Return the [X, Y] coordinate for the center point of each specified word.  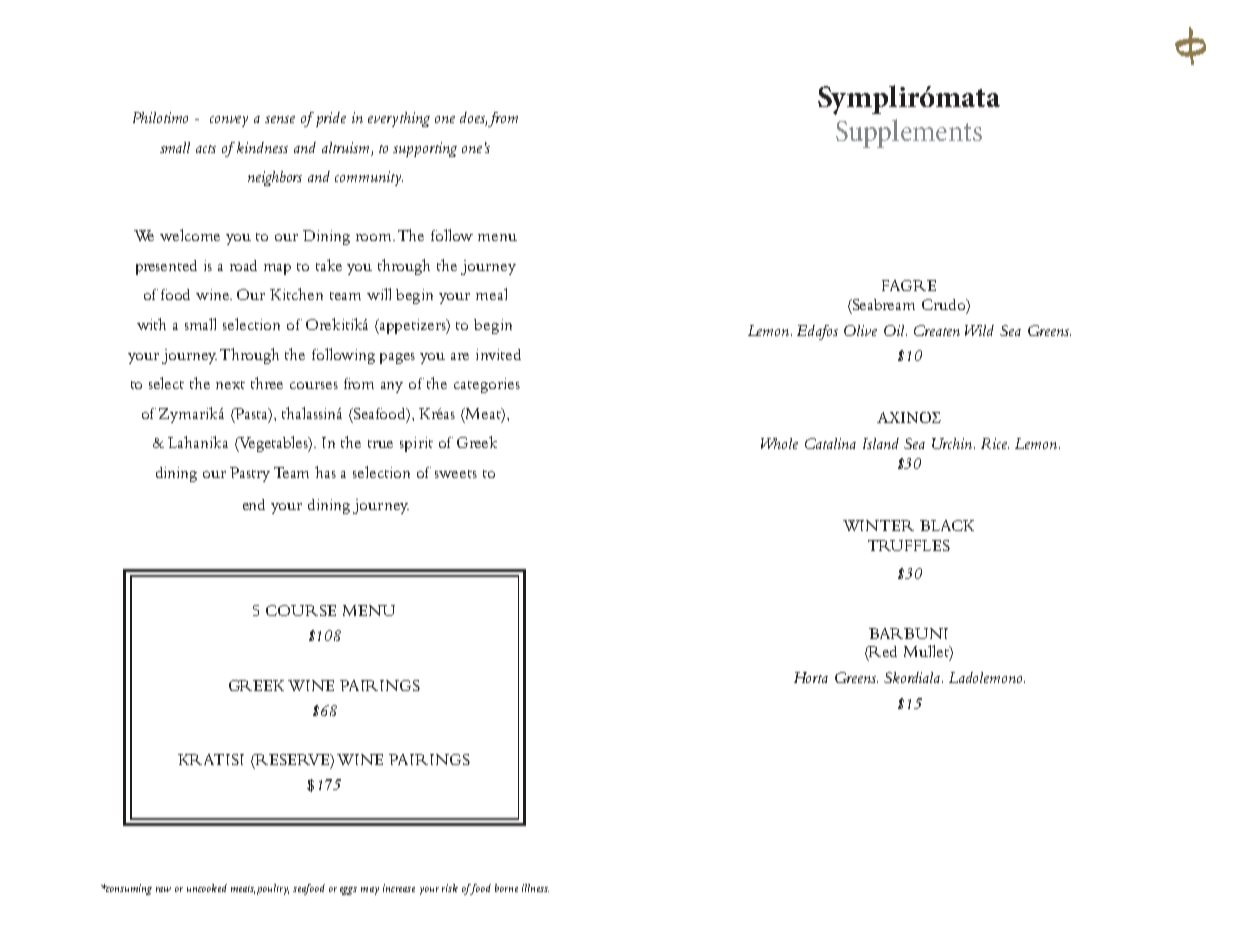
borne [506, 888]
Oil [895, 330]
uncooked [207, 888]
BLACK [947, 525]
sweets [456, 474]
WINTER [878, 525]
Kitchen [296, 294]
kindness [262, 147]
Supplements [909, 133]
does [473, 119]
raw [163, 889]
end [254, 504]
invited [498, 354]
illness [535, 888]
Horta [811, 677]
